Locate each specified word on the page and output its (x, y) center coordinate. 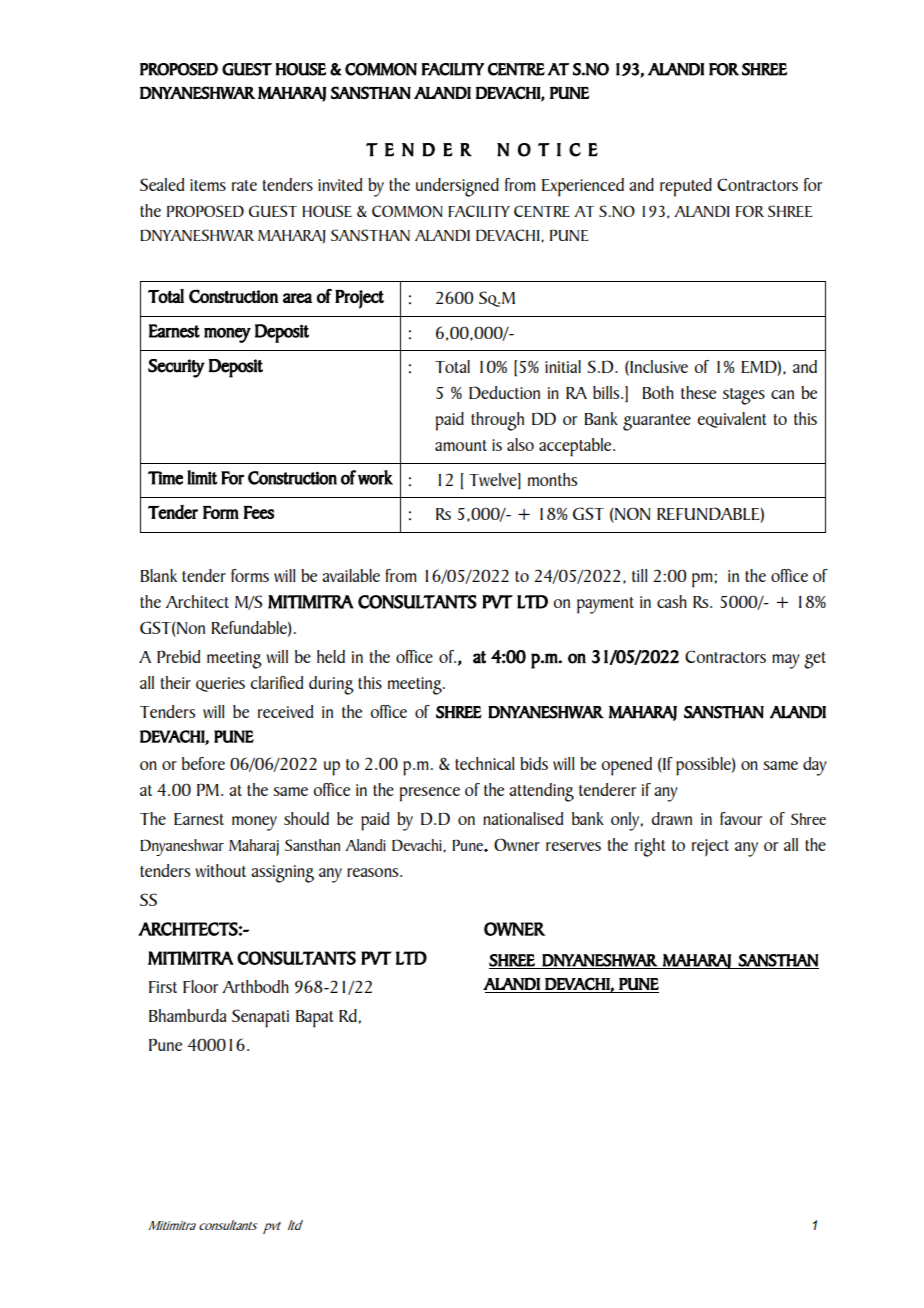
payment (605, 605)
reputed (686, 187)
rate (244, 185)
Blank (159, 575)
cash (672, 601)
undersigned (457, 187)
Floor (200, 986)
